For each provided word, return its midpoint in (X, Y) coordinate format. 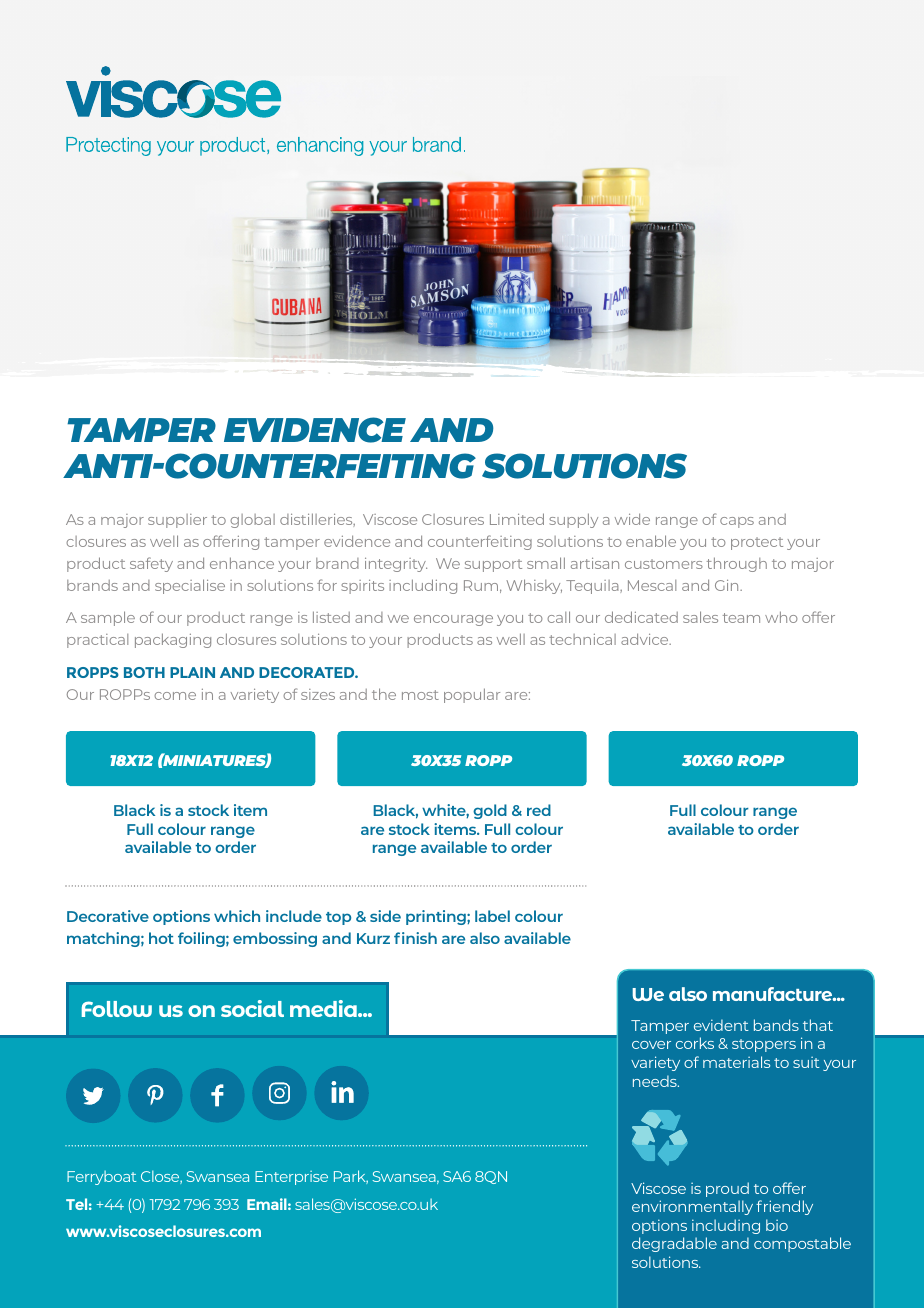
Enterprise (291, 1178)
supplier (177, 521)
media (324, 1008)
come (175, 696)
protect (757, 543)
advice (646, 639)
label (492, 916)
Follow (117, 1009)
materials (736, 1062)
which (237, 916)
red (539, 810)
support (493, 565)
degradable (674, 1244)
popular (472, 695)
